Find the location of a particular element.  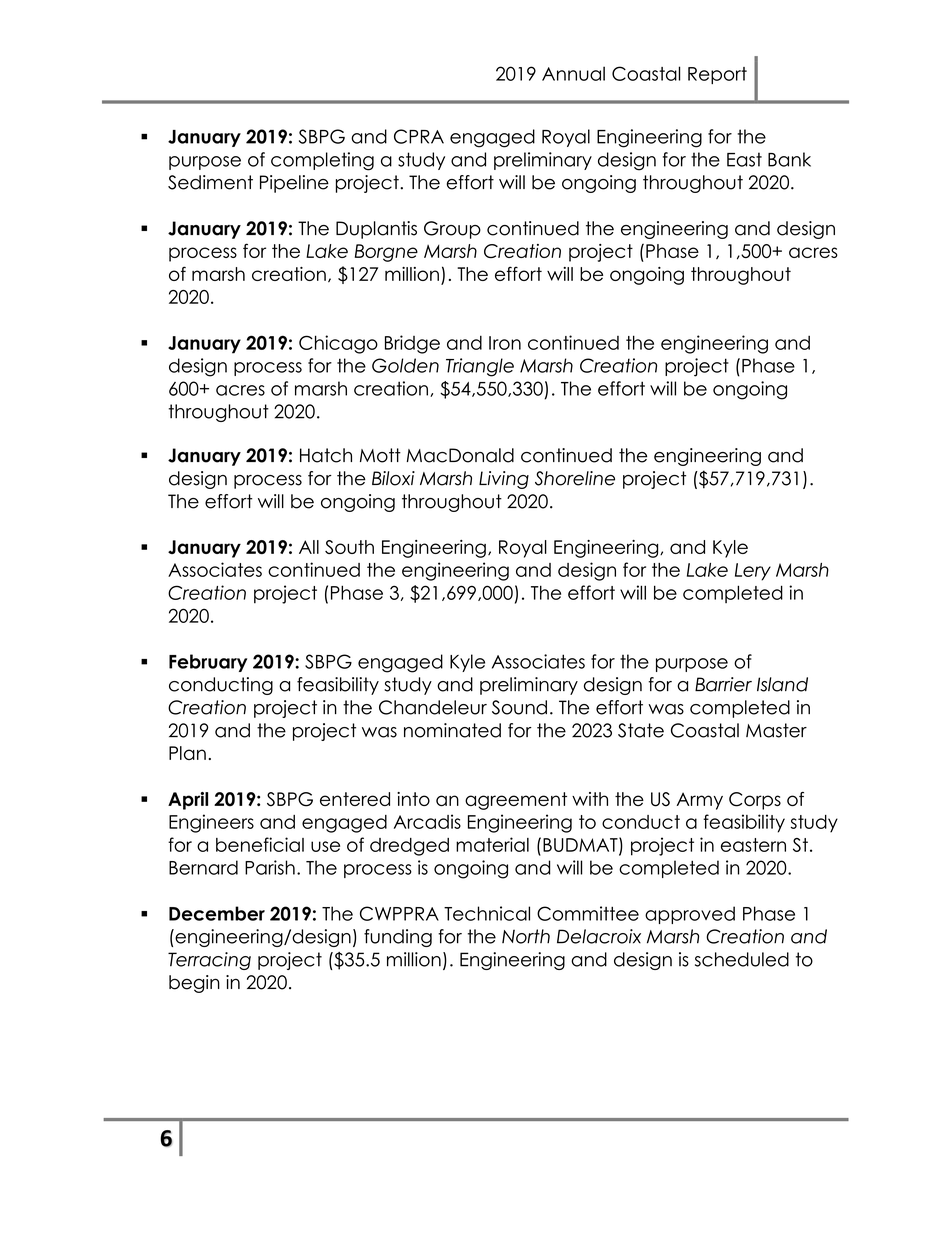

December is located at coordinates (217, 913).
